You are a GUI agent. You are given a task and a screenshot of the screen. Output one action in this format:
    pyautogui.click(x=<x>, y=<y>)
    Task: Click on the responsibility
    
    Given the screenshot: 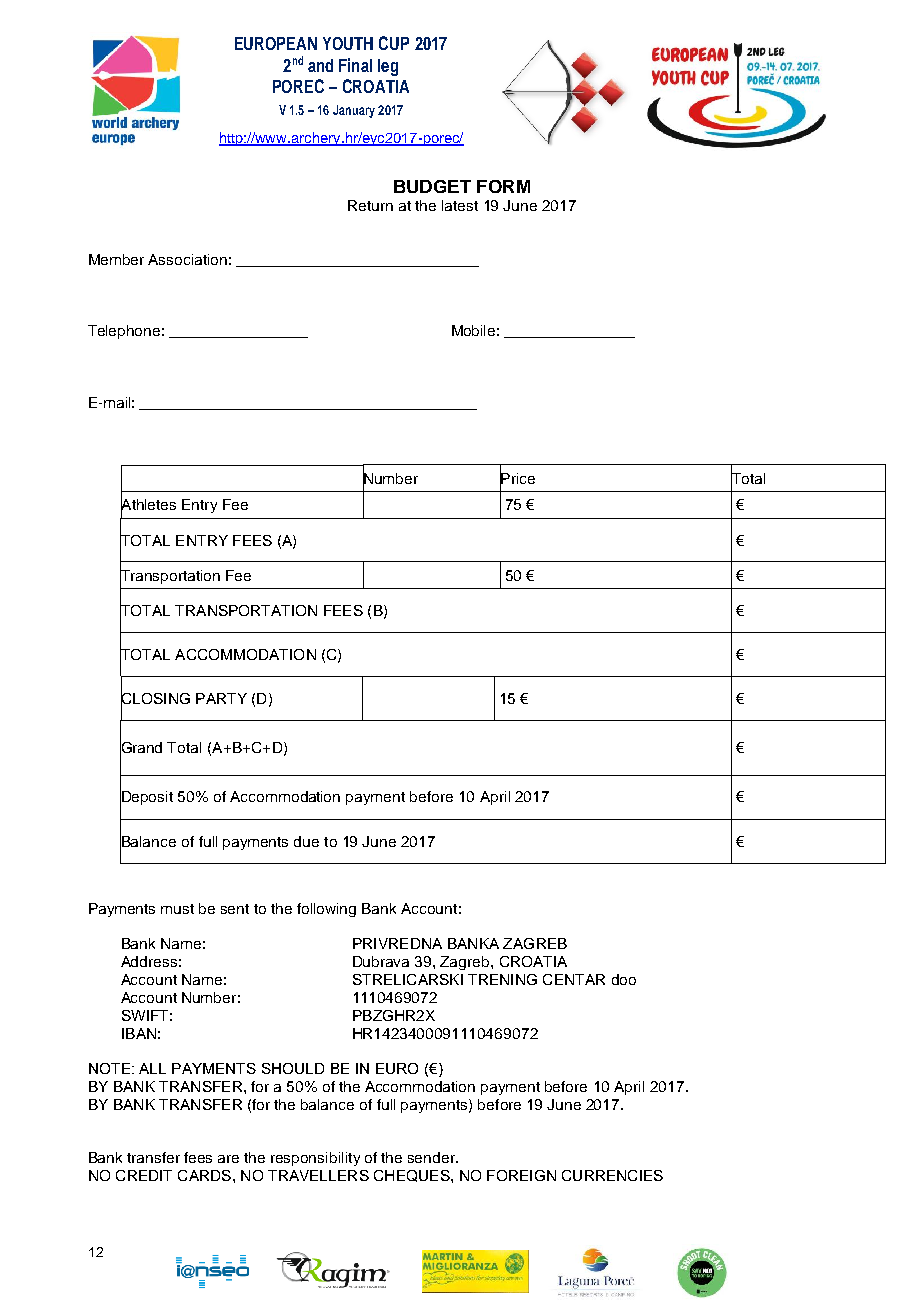 What is the action you would take?
    pyautogui.click(x=315, y=1159)
